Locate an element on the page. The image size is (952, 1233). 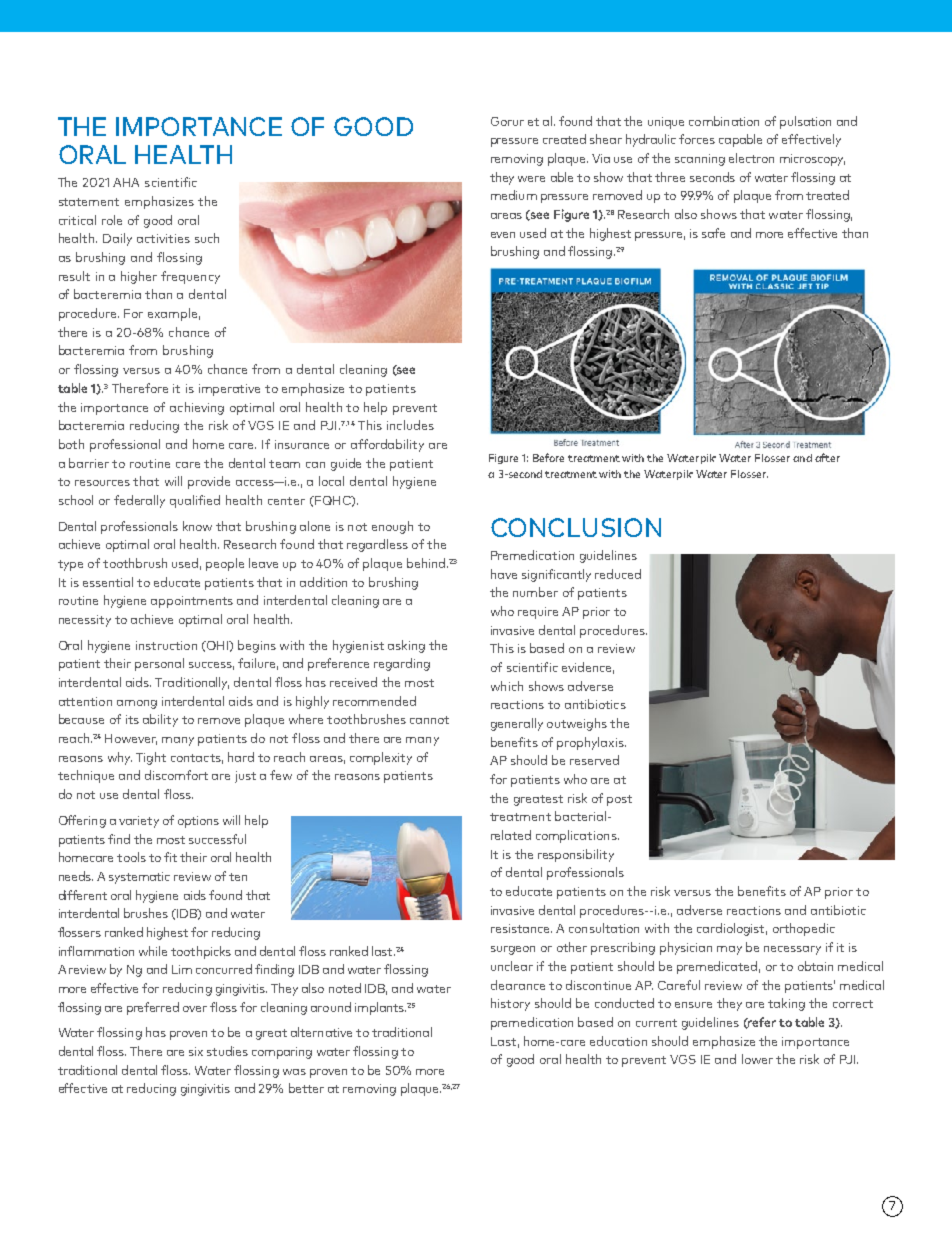
AHA is located at coordinates (126, 182).
